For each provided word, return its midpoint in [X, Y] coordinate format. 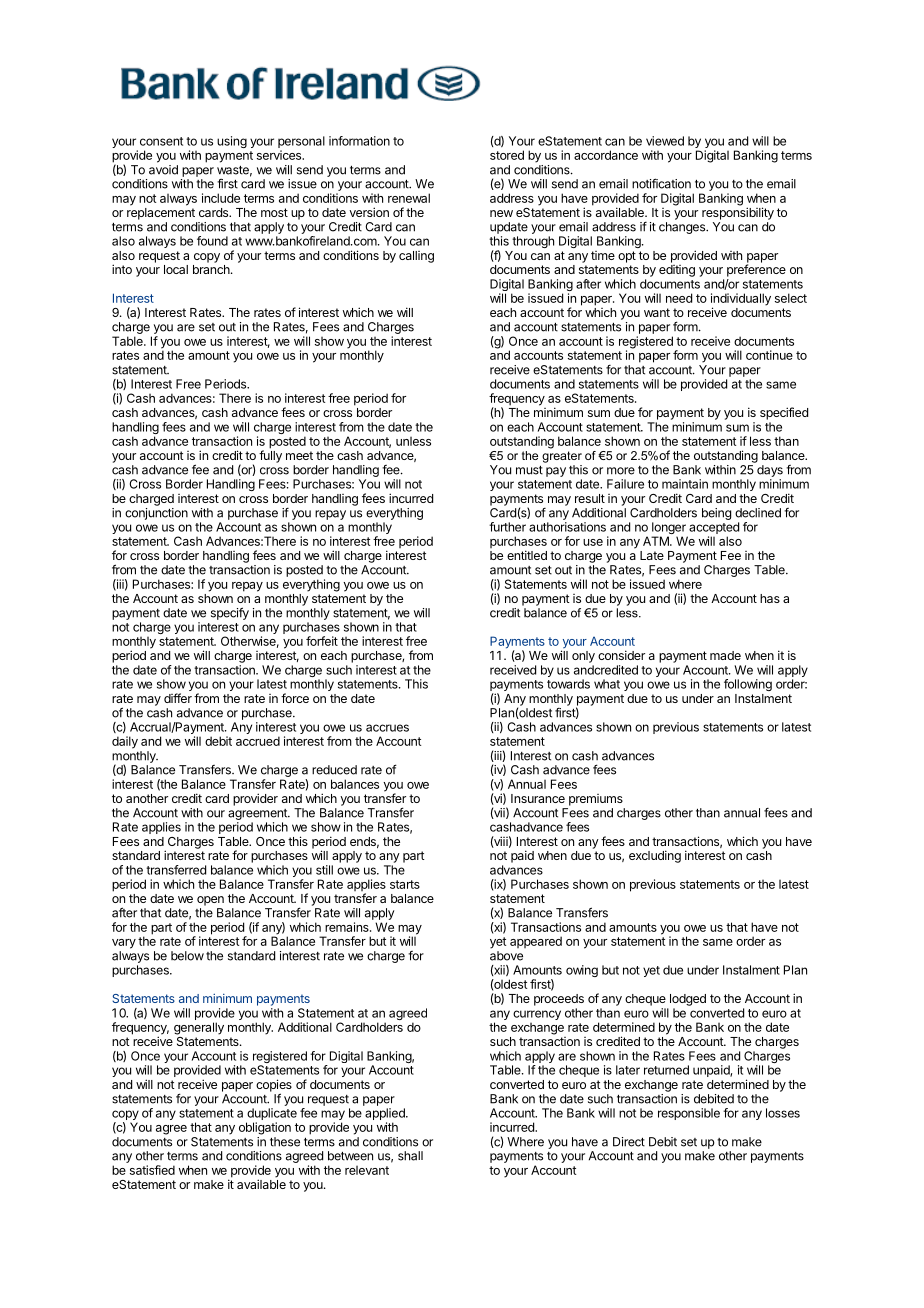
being [716, 514]
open [210, 901]
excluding [655, 856]
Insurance [538, 798]
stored [507, 155]
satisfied [152, 1170]
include [221, 198]
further [507, 527]
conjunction [156, 514]
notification [661, 183]
